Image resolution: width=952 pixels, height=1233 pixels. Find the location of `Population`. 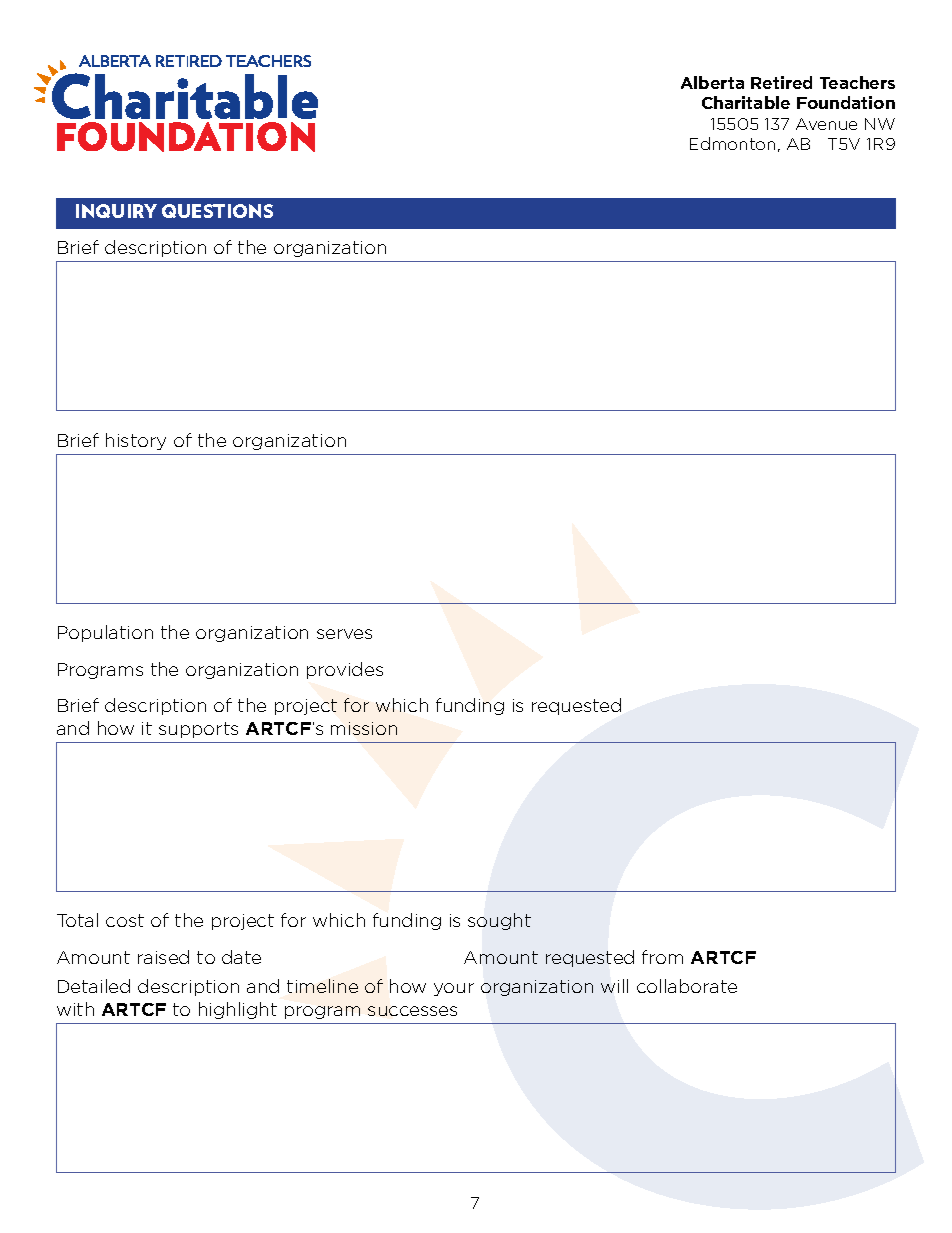

Population is located at coordinates (105, 633).
